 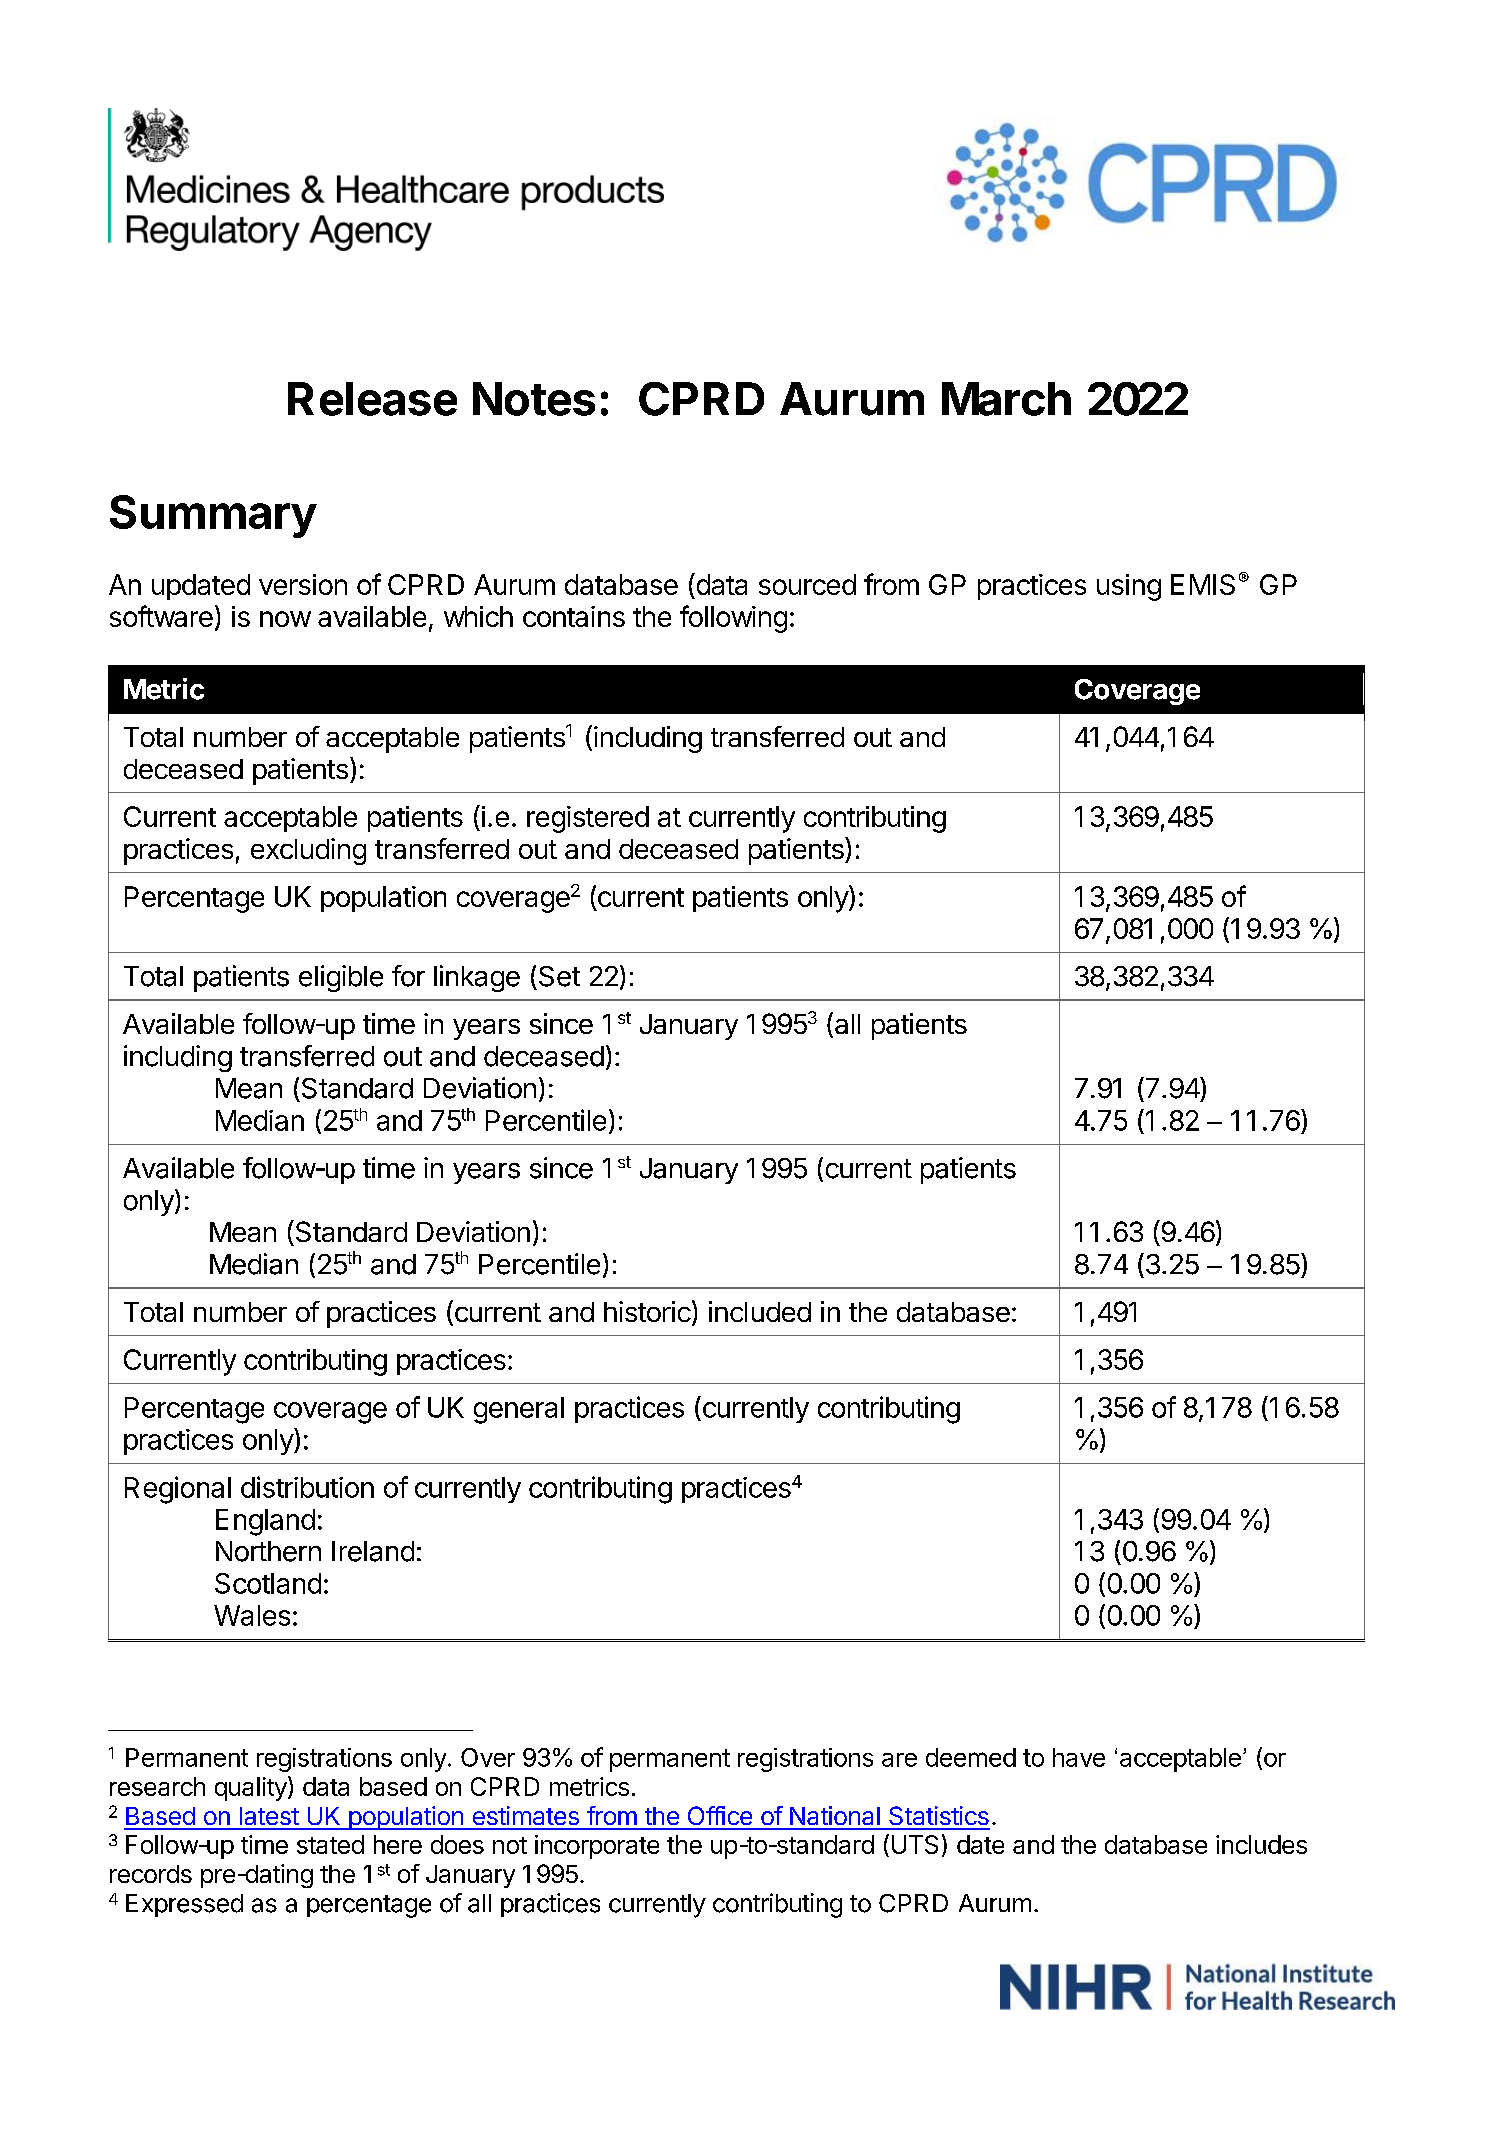 What do you see at coordinates (285, 619) in the document?
I see `now` at bounding box center [285, 619].
